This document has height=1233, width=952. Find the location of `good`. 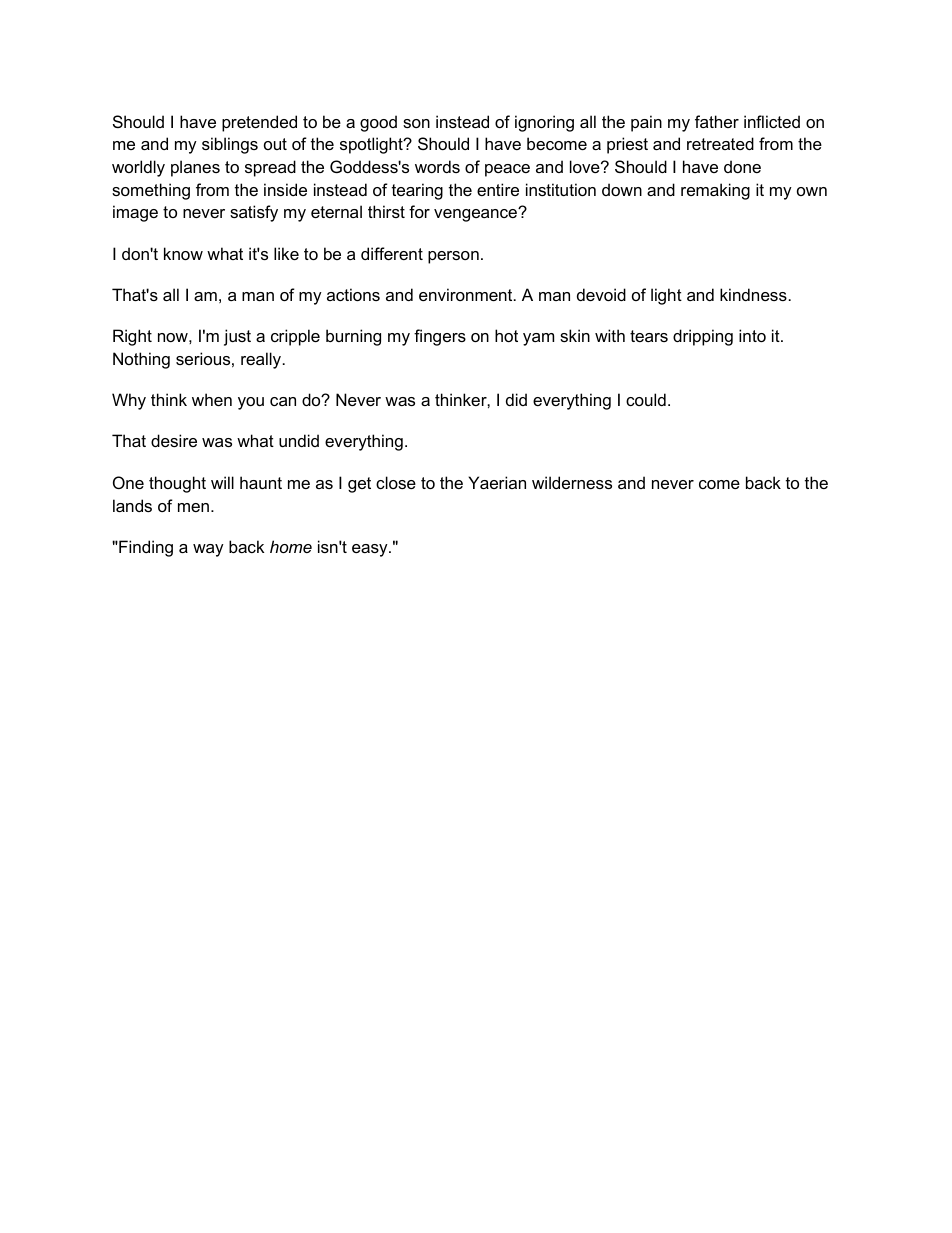

good is located at coordinates (378, 123).
